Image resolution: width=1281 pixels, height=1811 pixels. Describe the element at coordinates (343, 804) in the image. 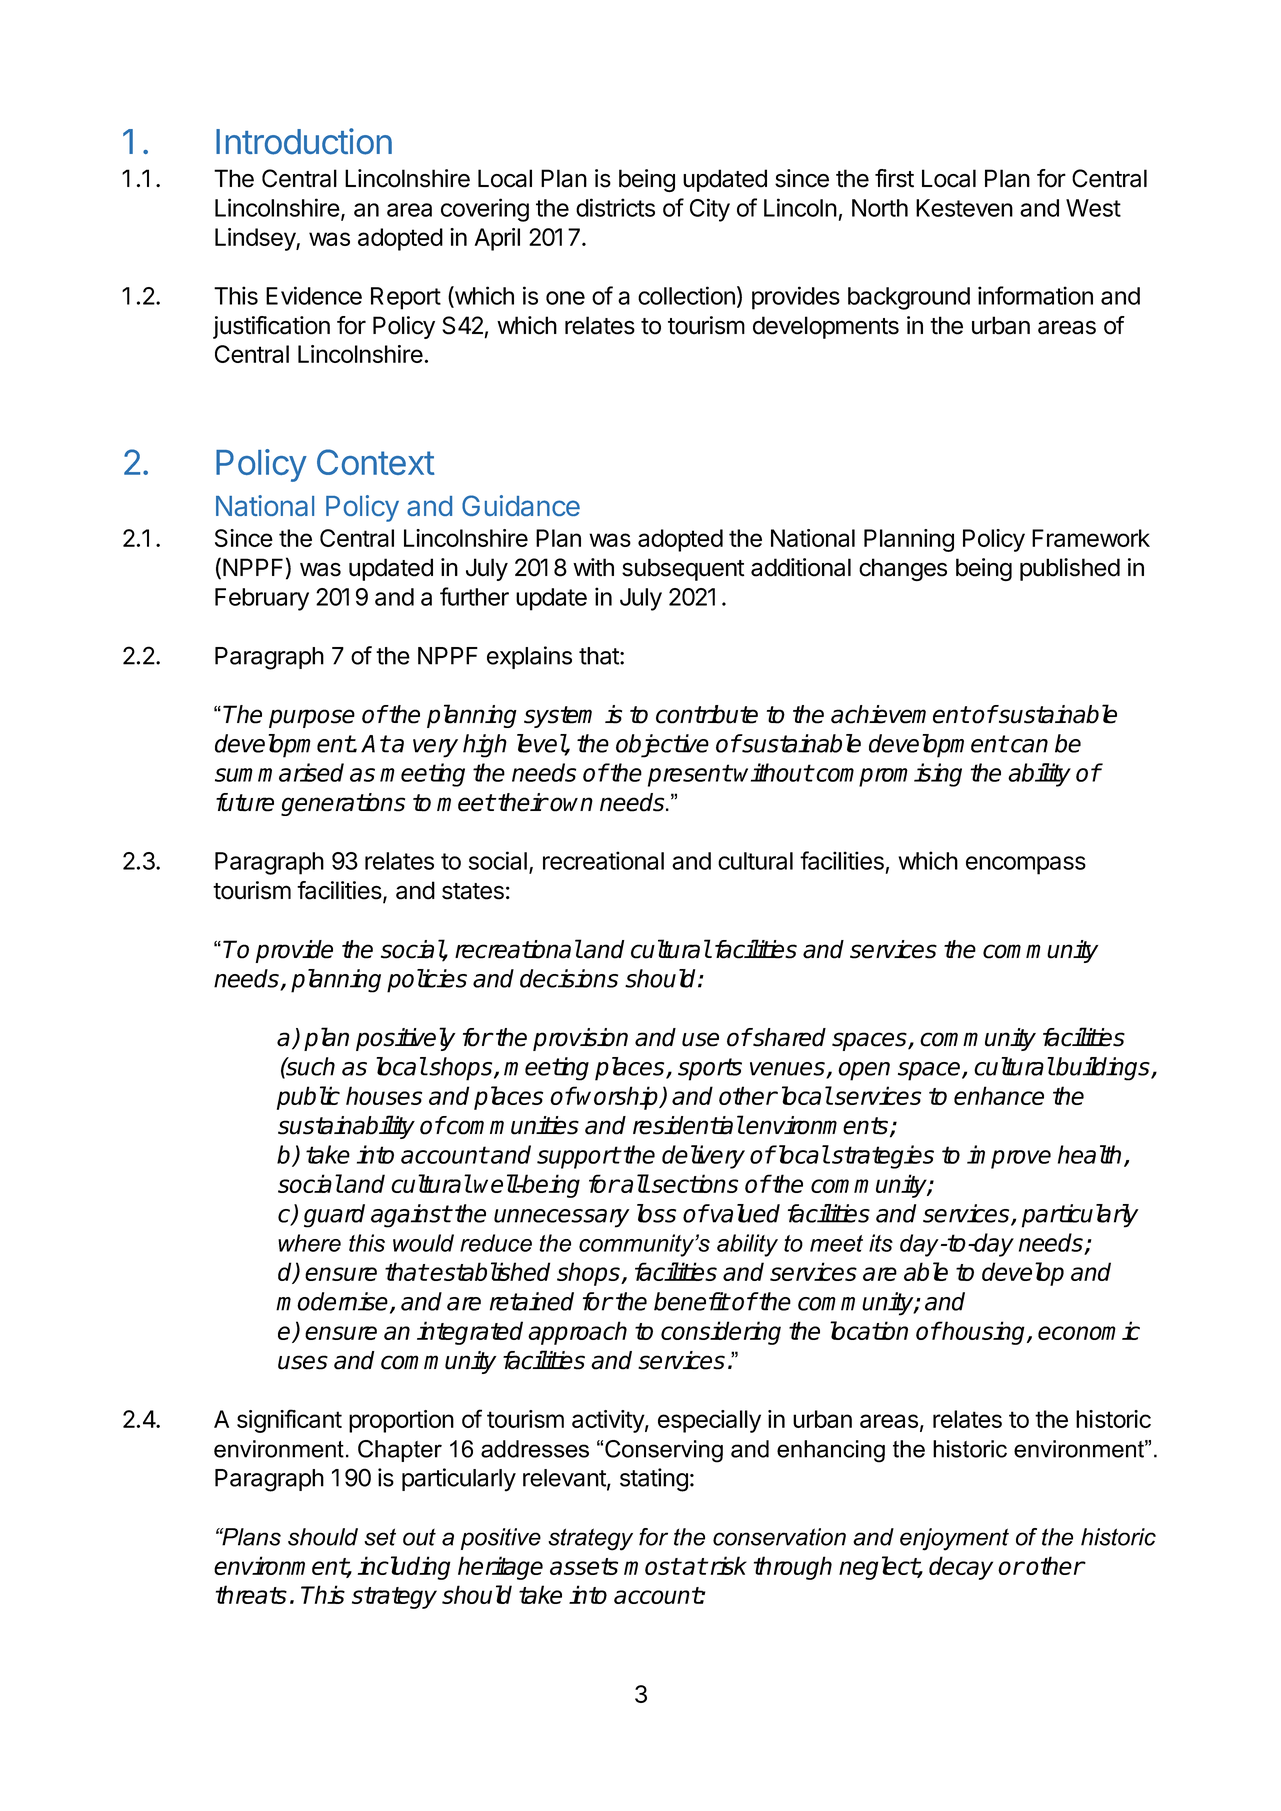

I see `generations` at that location.
